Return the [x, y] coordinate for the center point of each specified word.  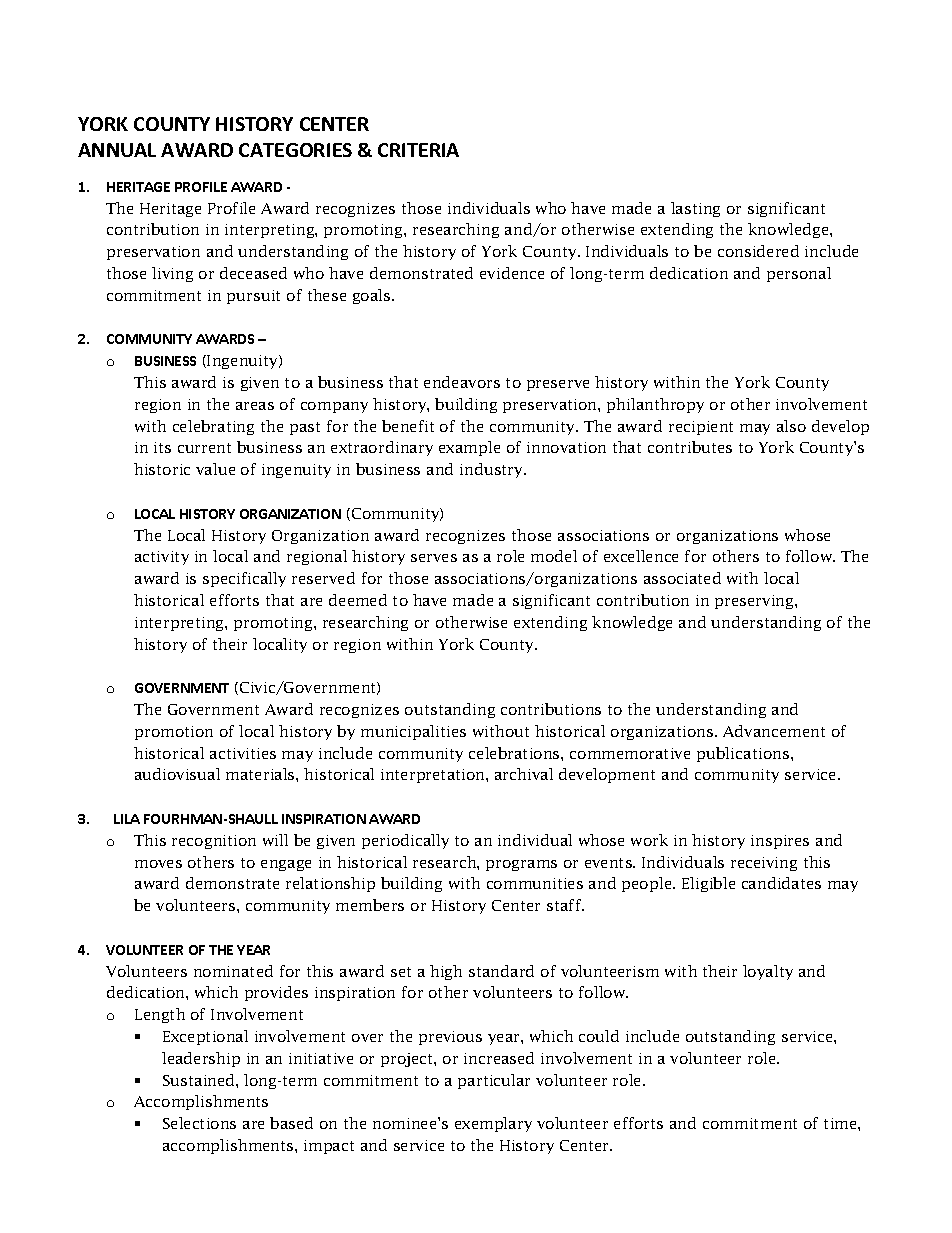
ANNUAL [117, 150]
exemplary [493, 1124]
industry [493, 470]
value [215, 469]
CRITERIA [418, 150]
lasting [695, 209]
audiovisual [177, 774]
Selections [199, 1123]
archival [524, 774]
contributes [690, 447]
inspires [780, 842]
